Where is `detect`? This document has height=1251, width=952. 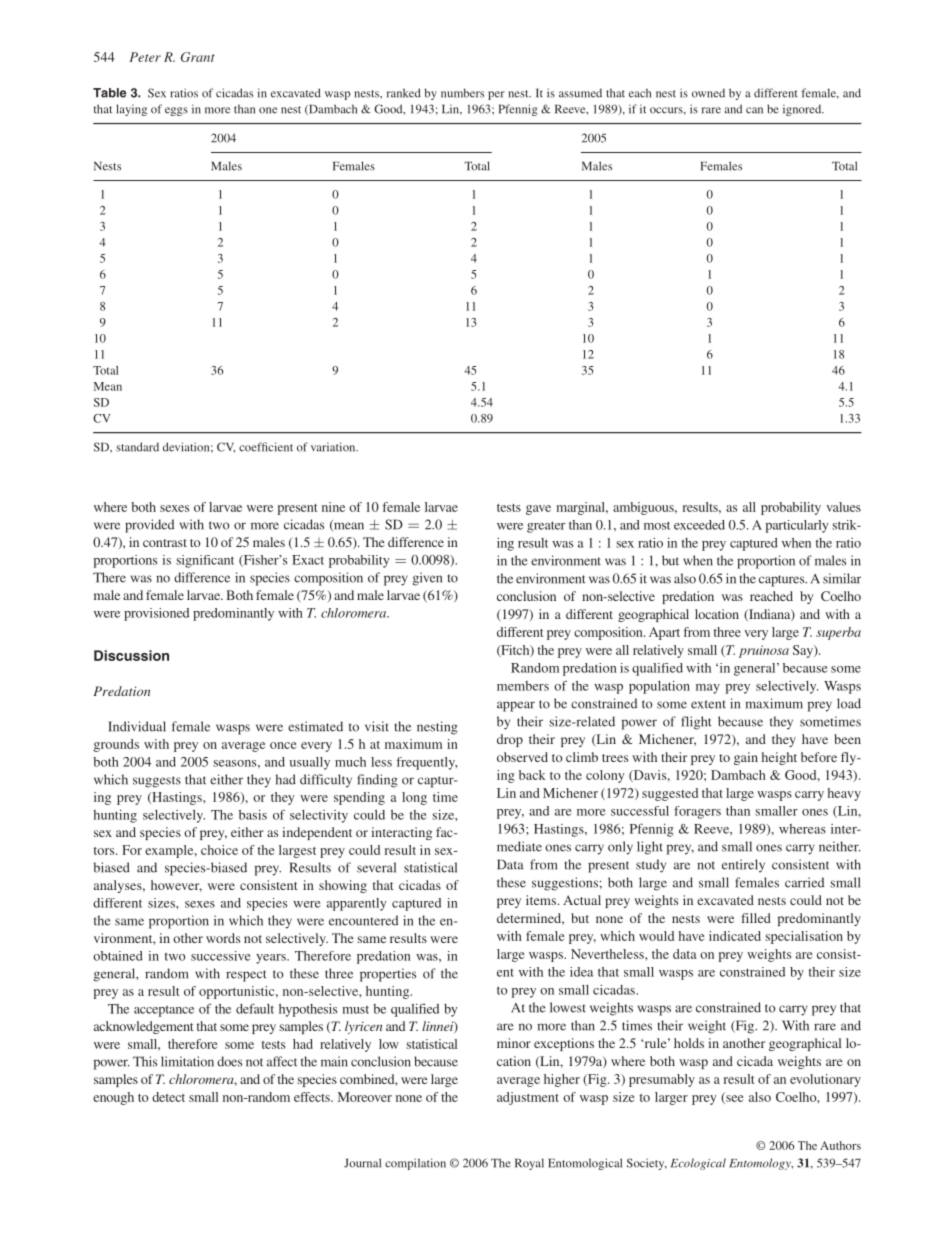 detect is located at coordinates (168, 1097).
